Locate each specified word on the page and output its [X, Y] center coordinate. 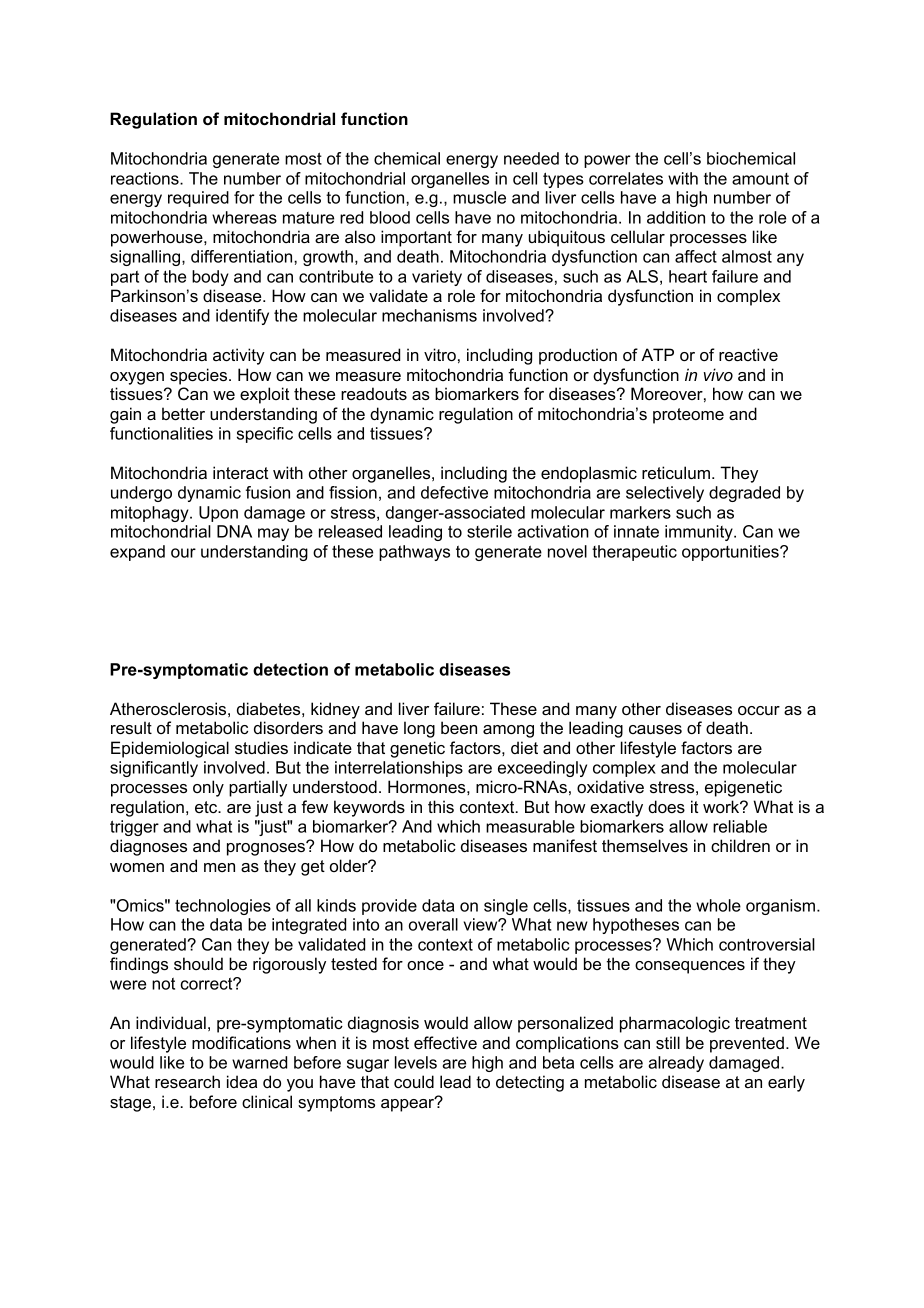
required [198, 199]
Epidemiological [170, 749]
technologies [223, 907]
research [187, 1081]
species [200, 376]
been [459, 727]
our [183, 553]
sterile [489, 531]
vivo [718, 374]
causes [655, 729]
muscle [479, 197]
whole [718, 905]
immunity [700, 533]
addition [676, 217]
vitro [440, 354]
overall [433, 924]
